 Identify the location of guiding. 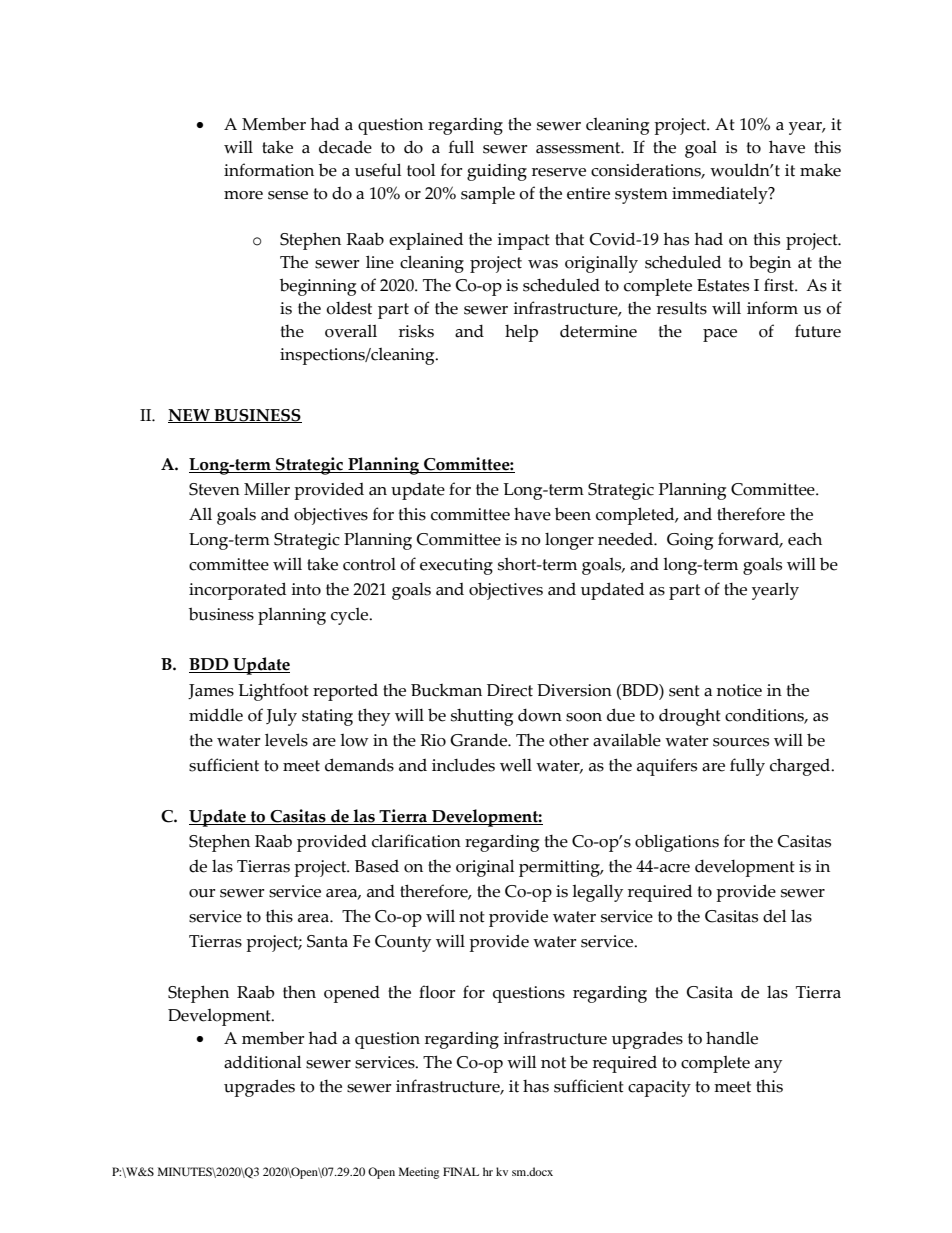
(497, 172).
